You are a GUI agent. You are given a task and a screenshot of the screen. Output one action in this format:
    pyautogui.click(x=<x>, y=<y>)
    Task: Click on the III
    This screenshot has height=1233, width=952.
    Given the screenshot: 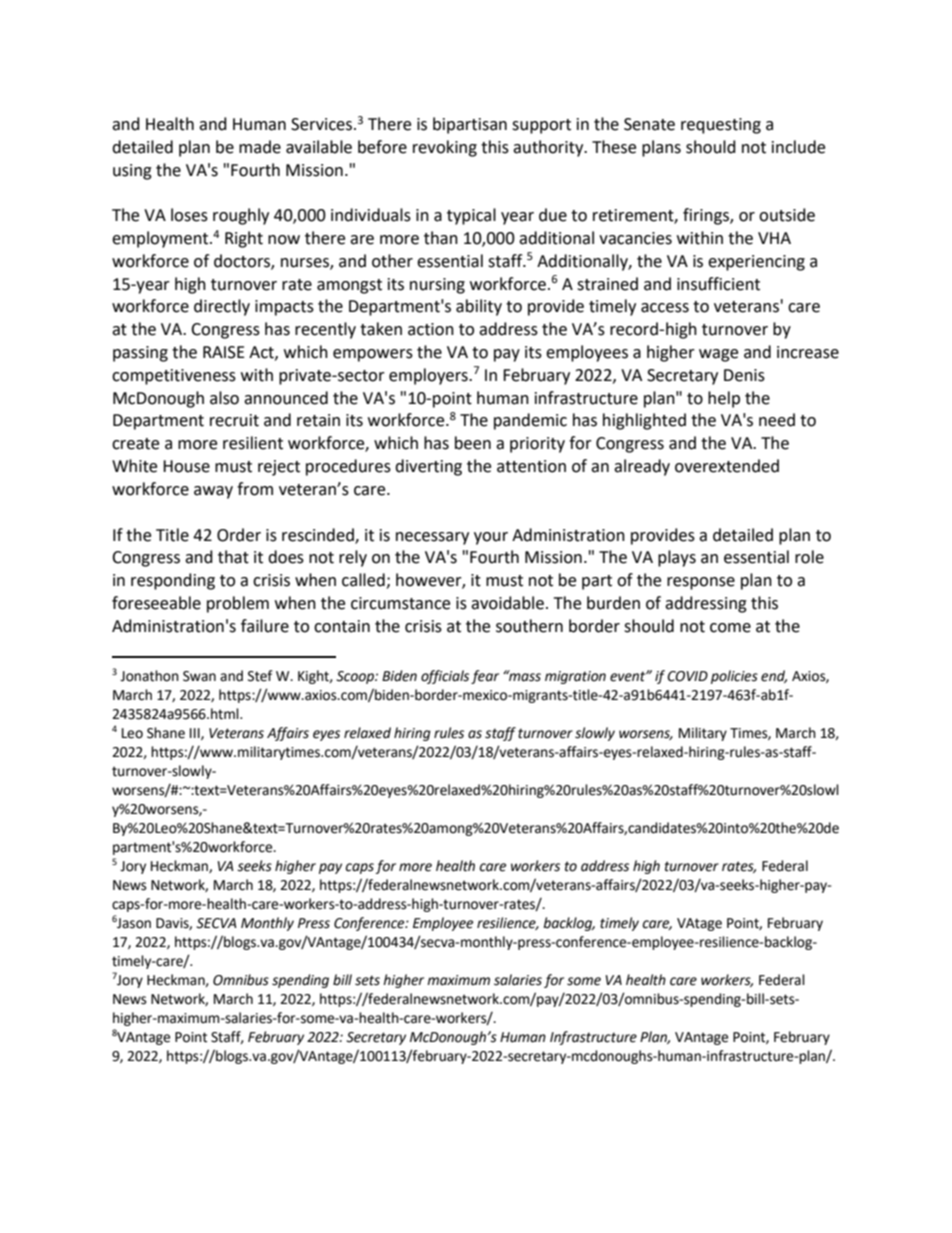 What is the action you would take?
    pyautogui.click(x=196, y=734)
